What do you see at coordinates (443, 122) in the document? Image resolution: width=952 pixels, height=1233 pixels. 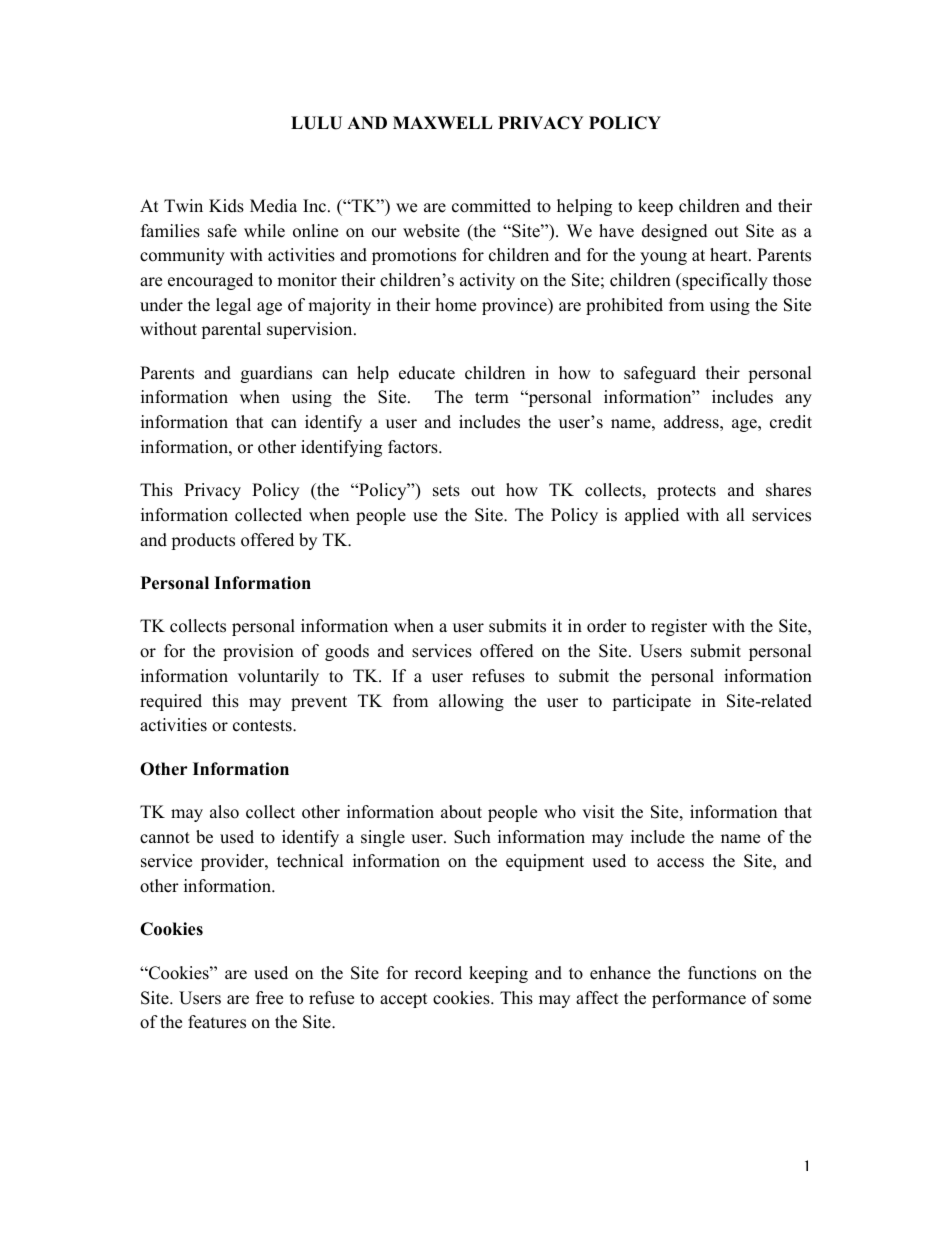 I see `MAXWELL` at bounding box center [443, 122].
